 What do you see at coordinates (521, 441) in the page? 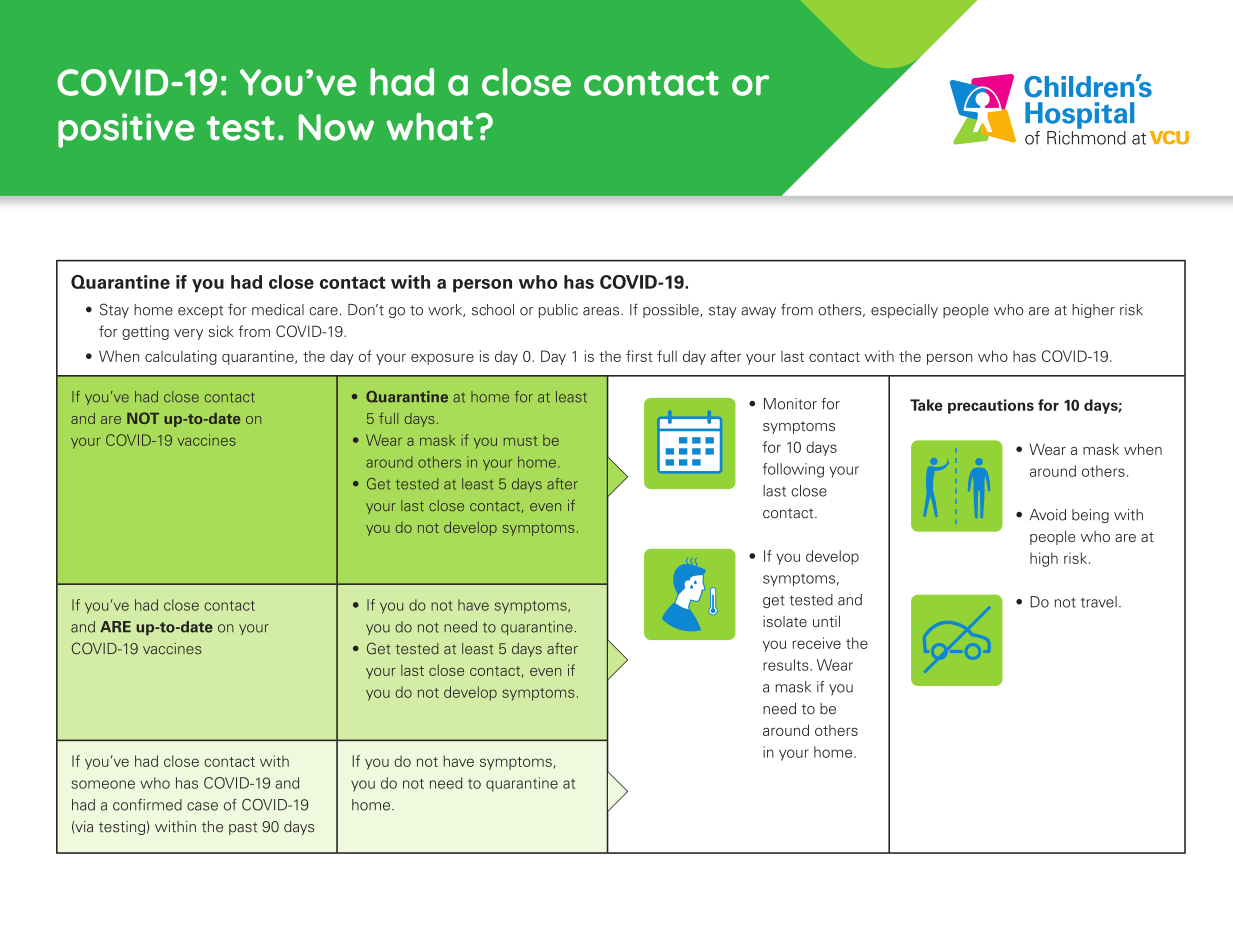
I see `must` at bounding box center [521, 441].
